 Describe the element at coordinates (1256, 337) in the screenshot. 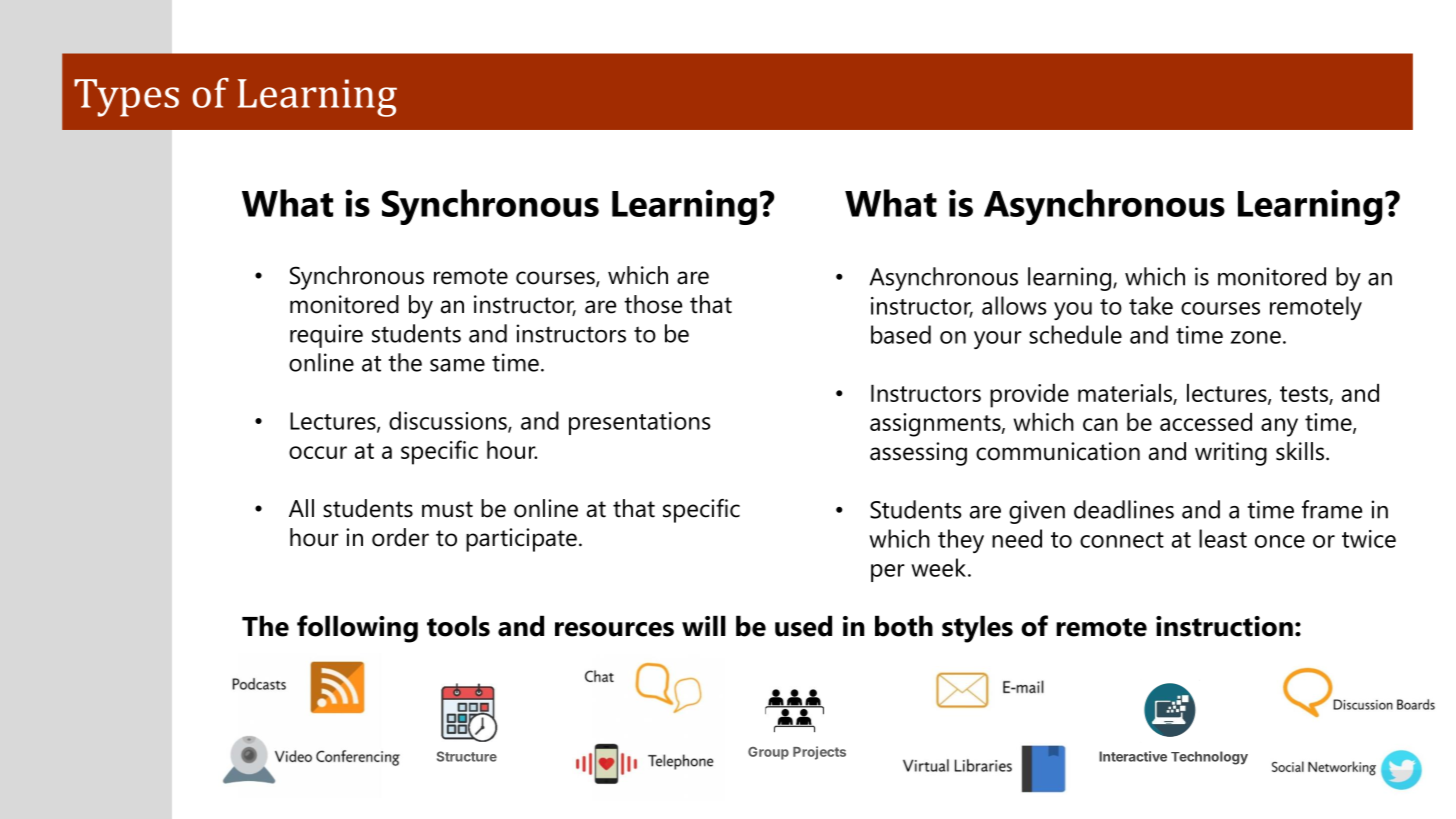

I see `zone` at that location.
